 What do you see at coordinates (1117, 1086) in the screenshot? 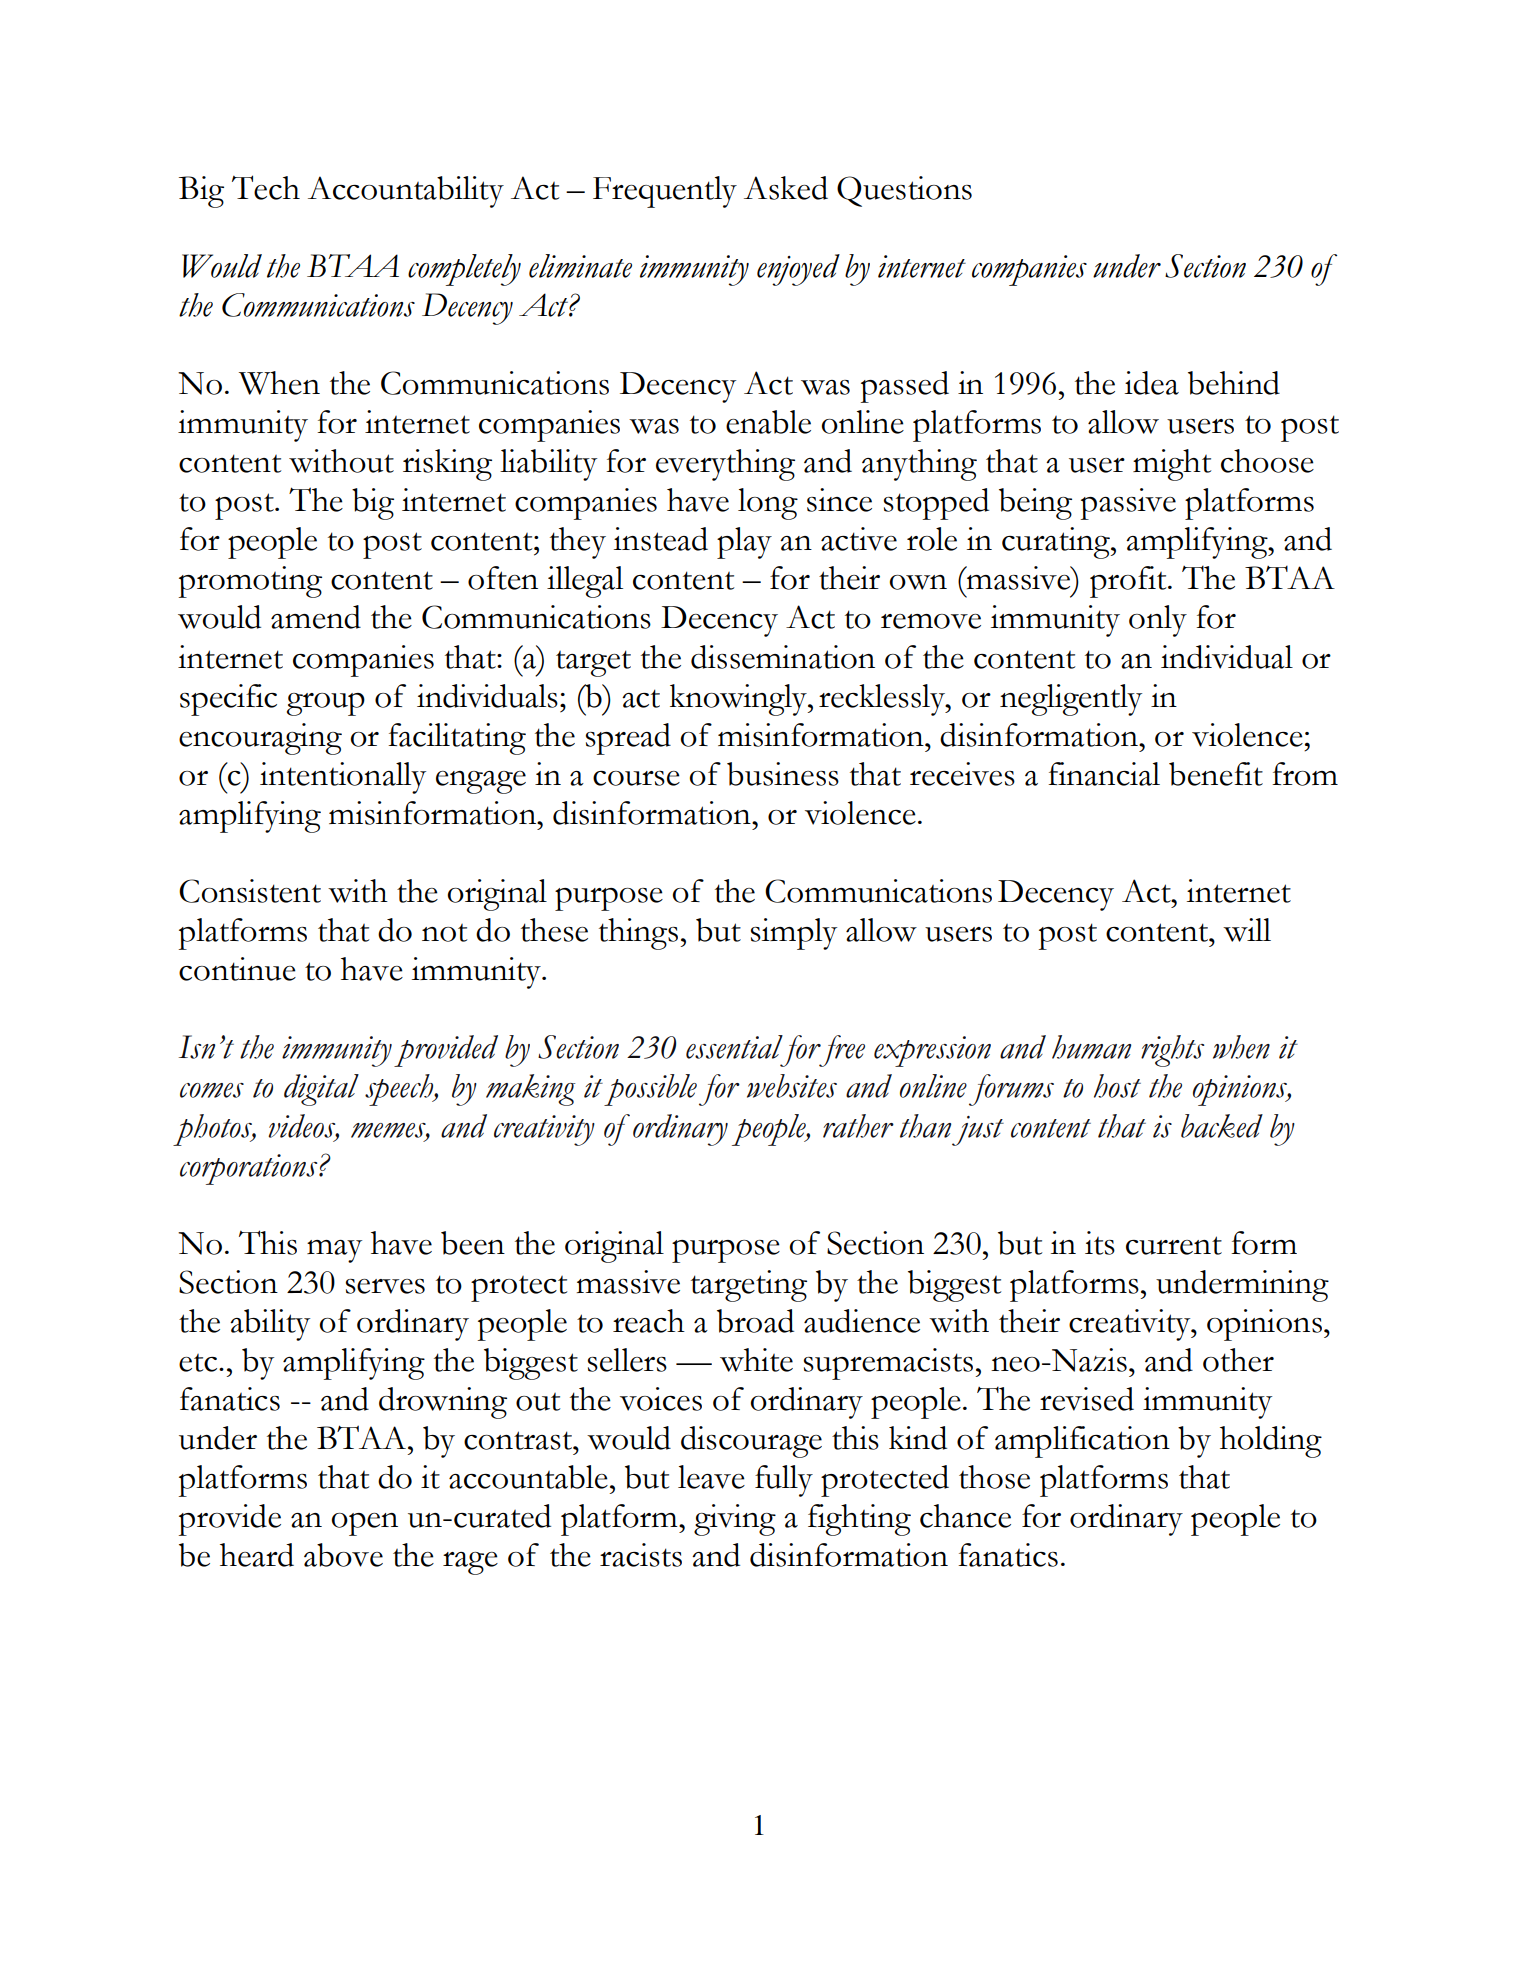
I see `host` at bounding box center [1117, 1086].
